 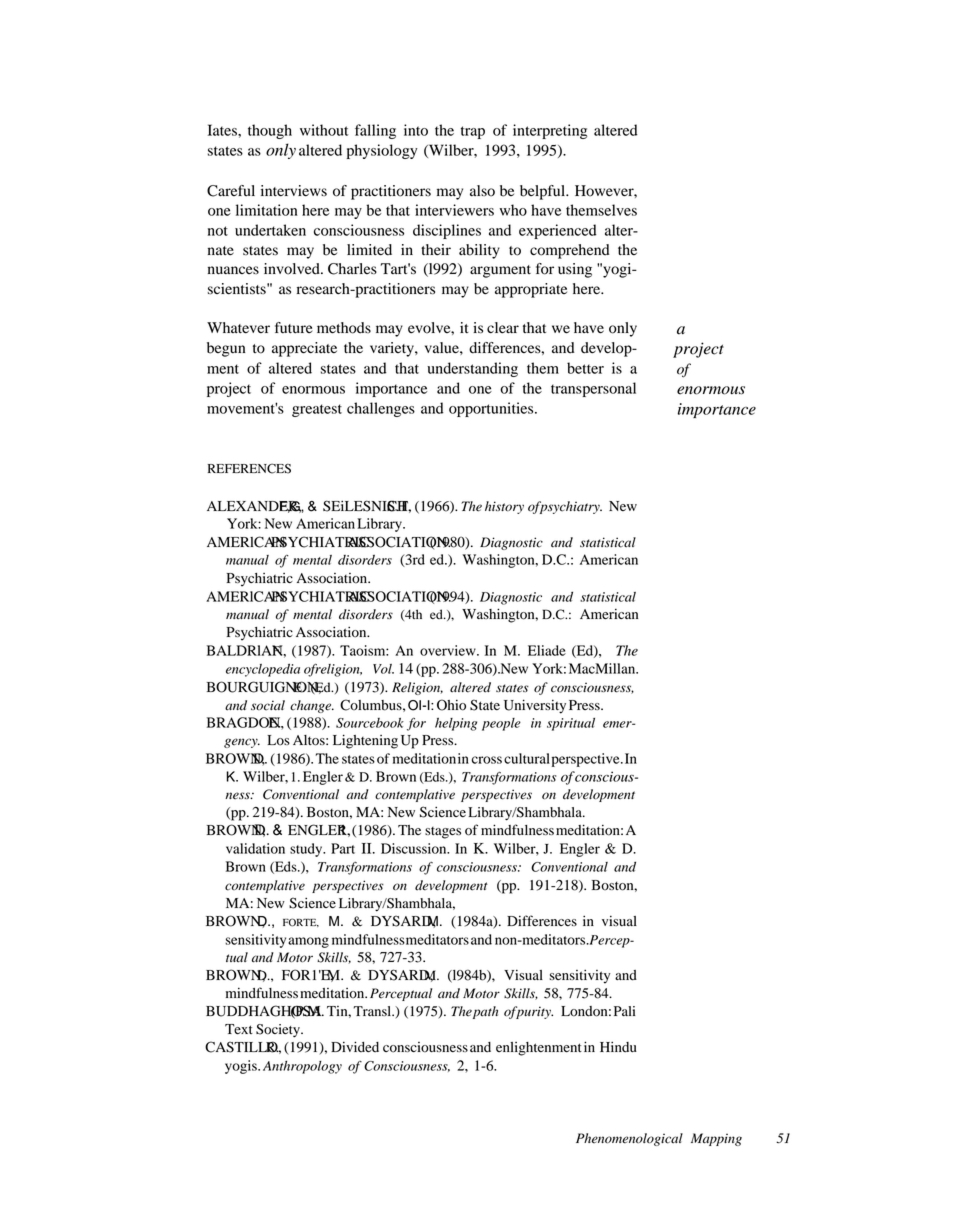 What do you see at coordinates (302, 1067) in the screenshot?
I see `Anthropology` at bounding box center [302, 1067].
